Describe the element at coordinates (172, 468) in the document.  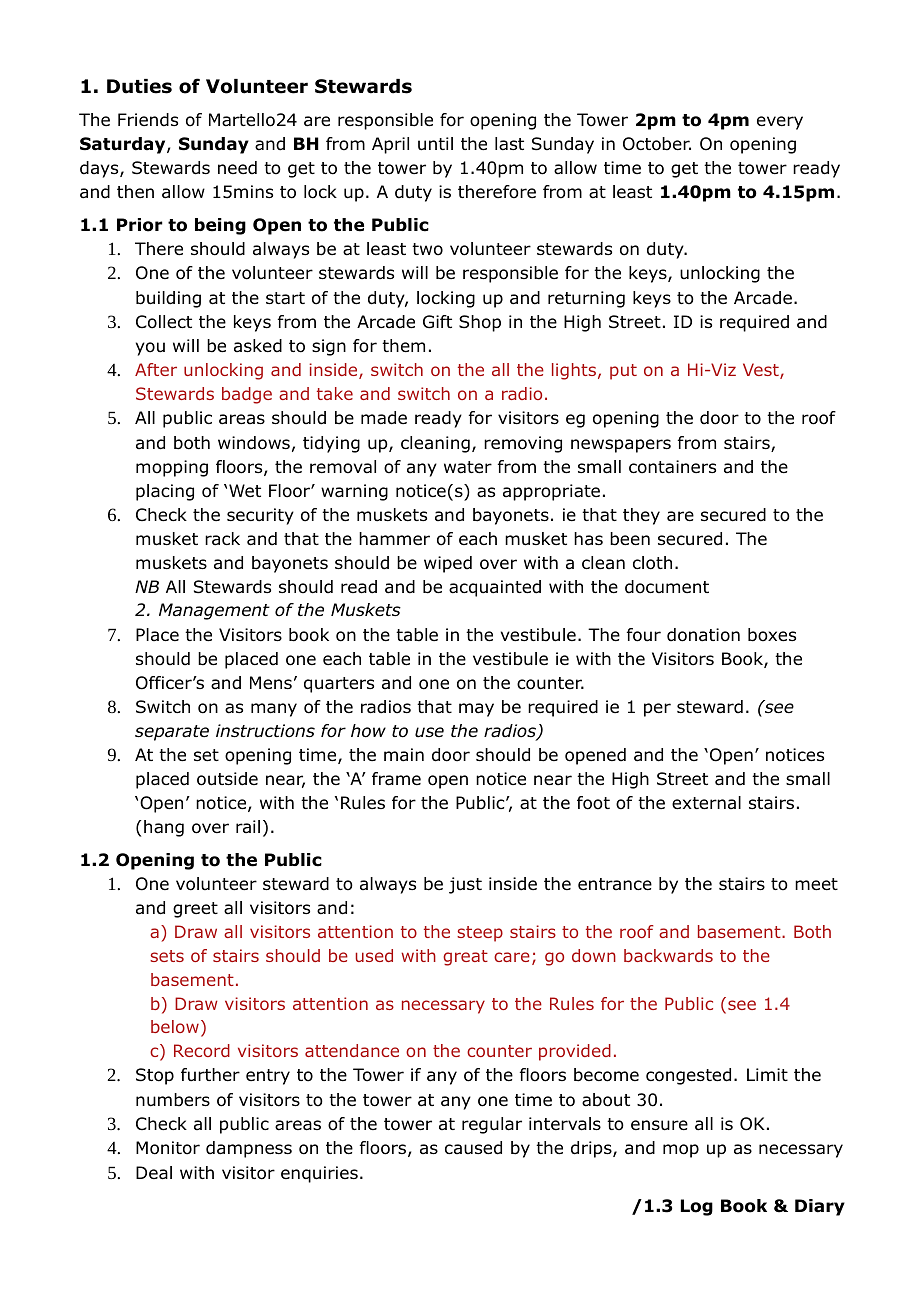
I see `mopping` at that location.
